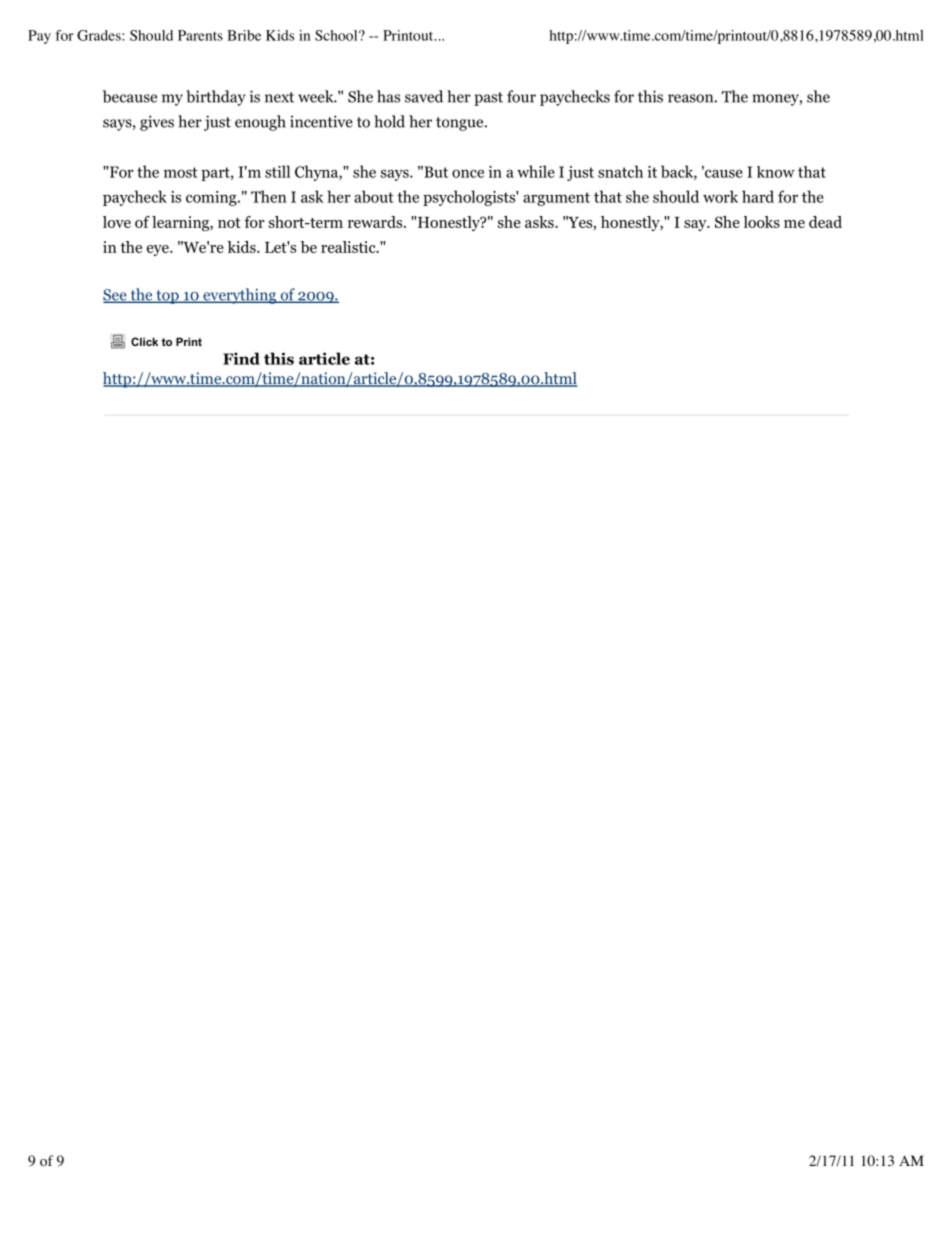  I want to click on eye, so click(159, 250).
